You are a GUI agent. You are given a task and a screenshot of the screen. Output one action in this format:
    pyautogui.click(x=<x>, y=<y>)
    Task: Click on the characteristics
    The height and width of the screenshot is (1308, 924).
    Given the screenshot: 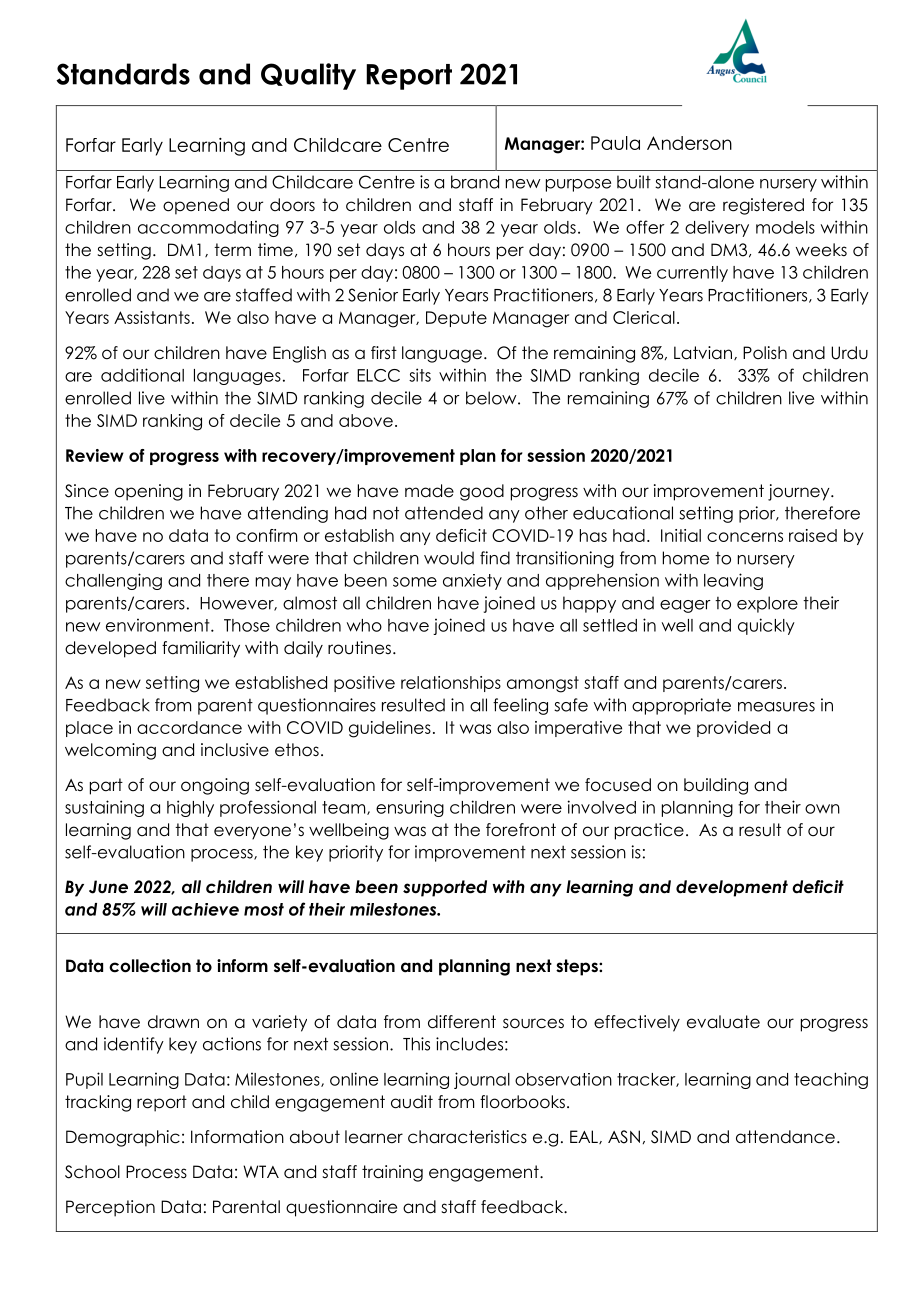 What is the action you would take?
    pyautogui.click(x=467, y=1137)
